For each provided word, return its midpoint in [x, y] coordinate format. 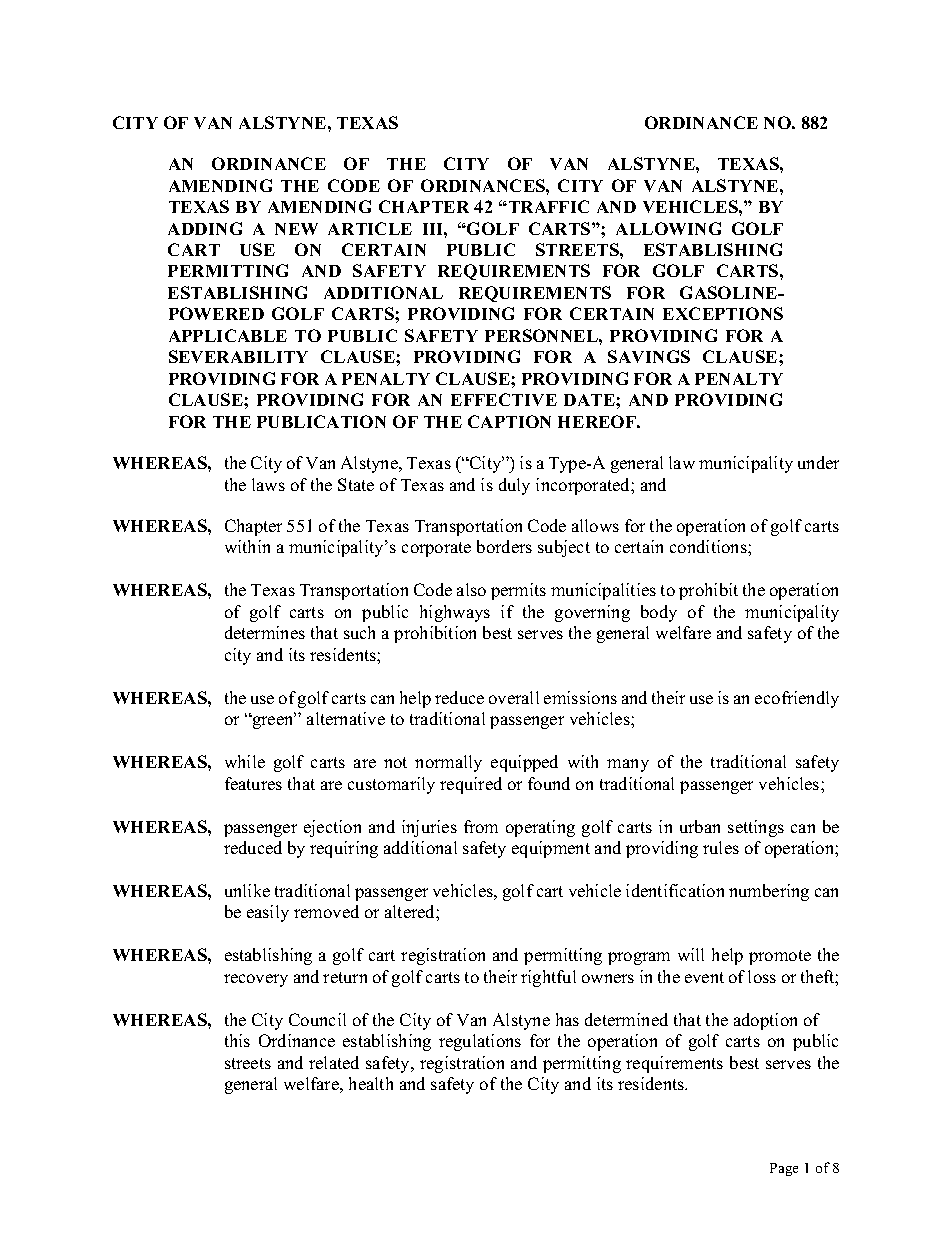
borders [504, 546]
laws [268, 484]
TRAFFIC [547, 206]
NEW [296, 229]
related [334, 1062]
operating [540, 828]
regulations [480, 1042]
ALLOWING [668, 228]
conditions [709, 546]
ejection [332, 828]
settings [756, 828]
